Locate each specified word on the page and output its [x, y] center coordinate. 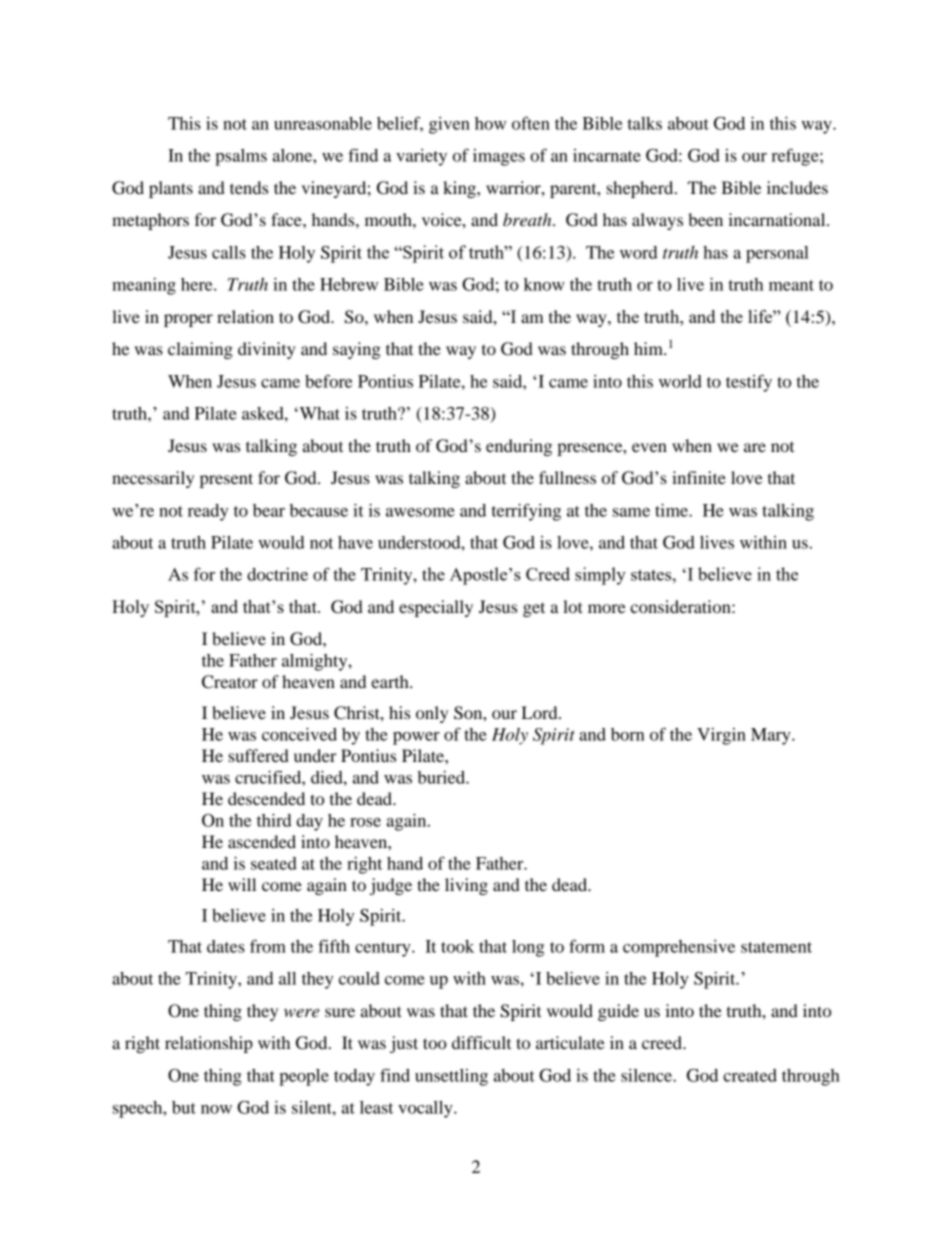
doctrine [277, 574]
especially [436, 608]
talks [645, 123]
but [184, 1107]
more [607, 608]
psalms [241, 157]
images [499, 157]
